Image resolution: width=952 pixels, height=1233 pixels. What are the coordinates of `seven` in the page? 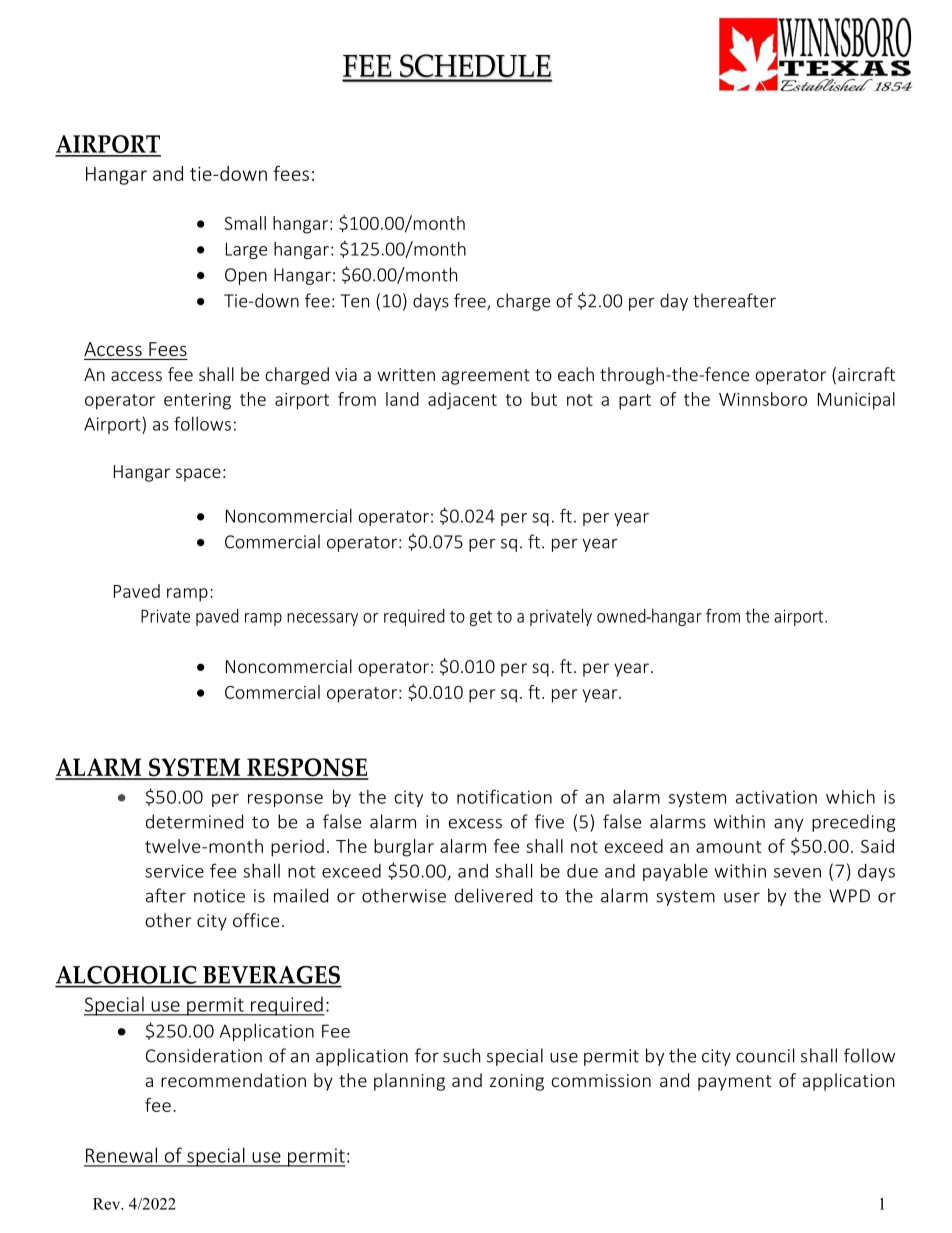 It's located at (797, 873).
